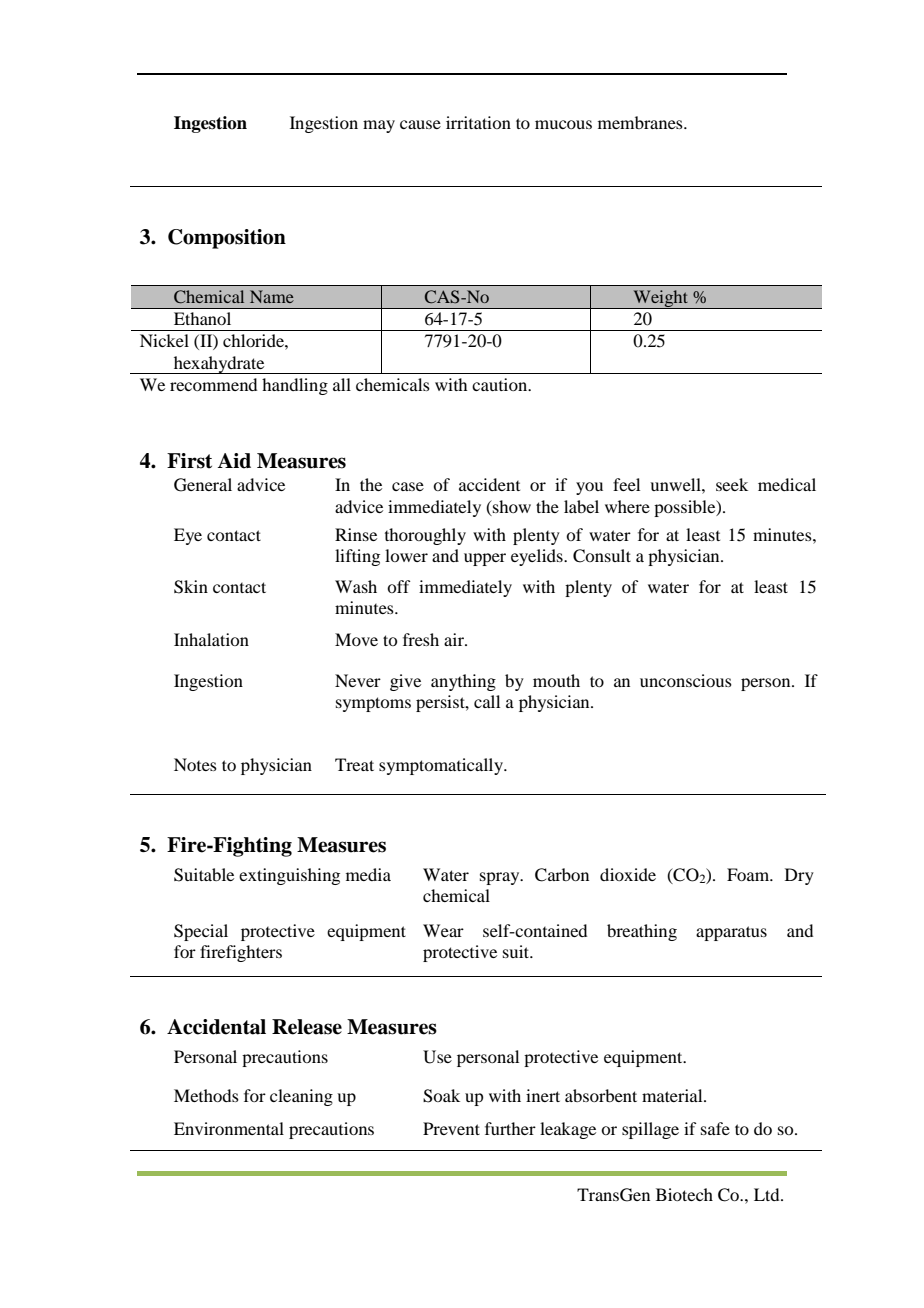  What do you see at coordinates (510, 1128) in the screenshot?
I see `further` at bounding box center [510, 1128].
